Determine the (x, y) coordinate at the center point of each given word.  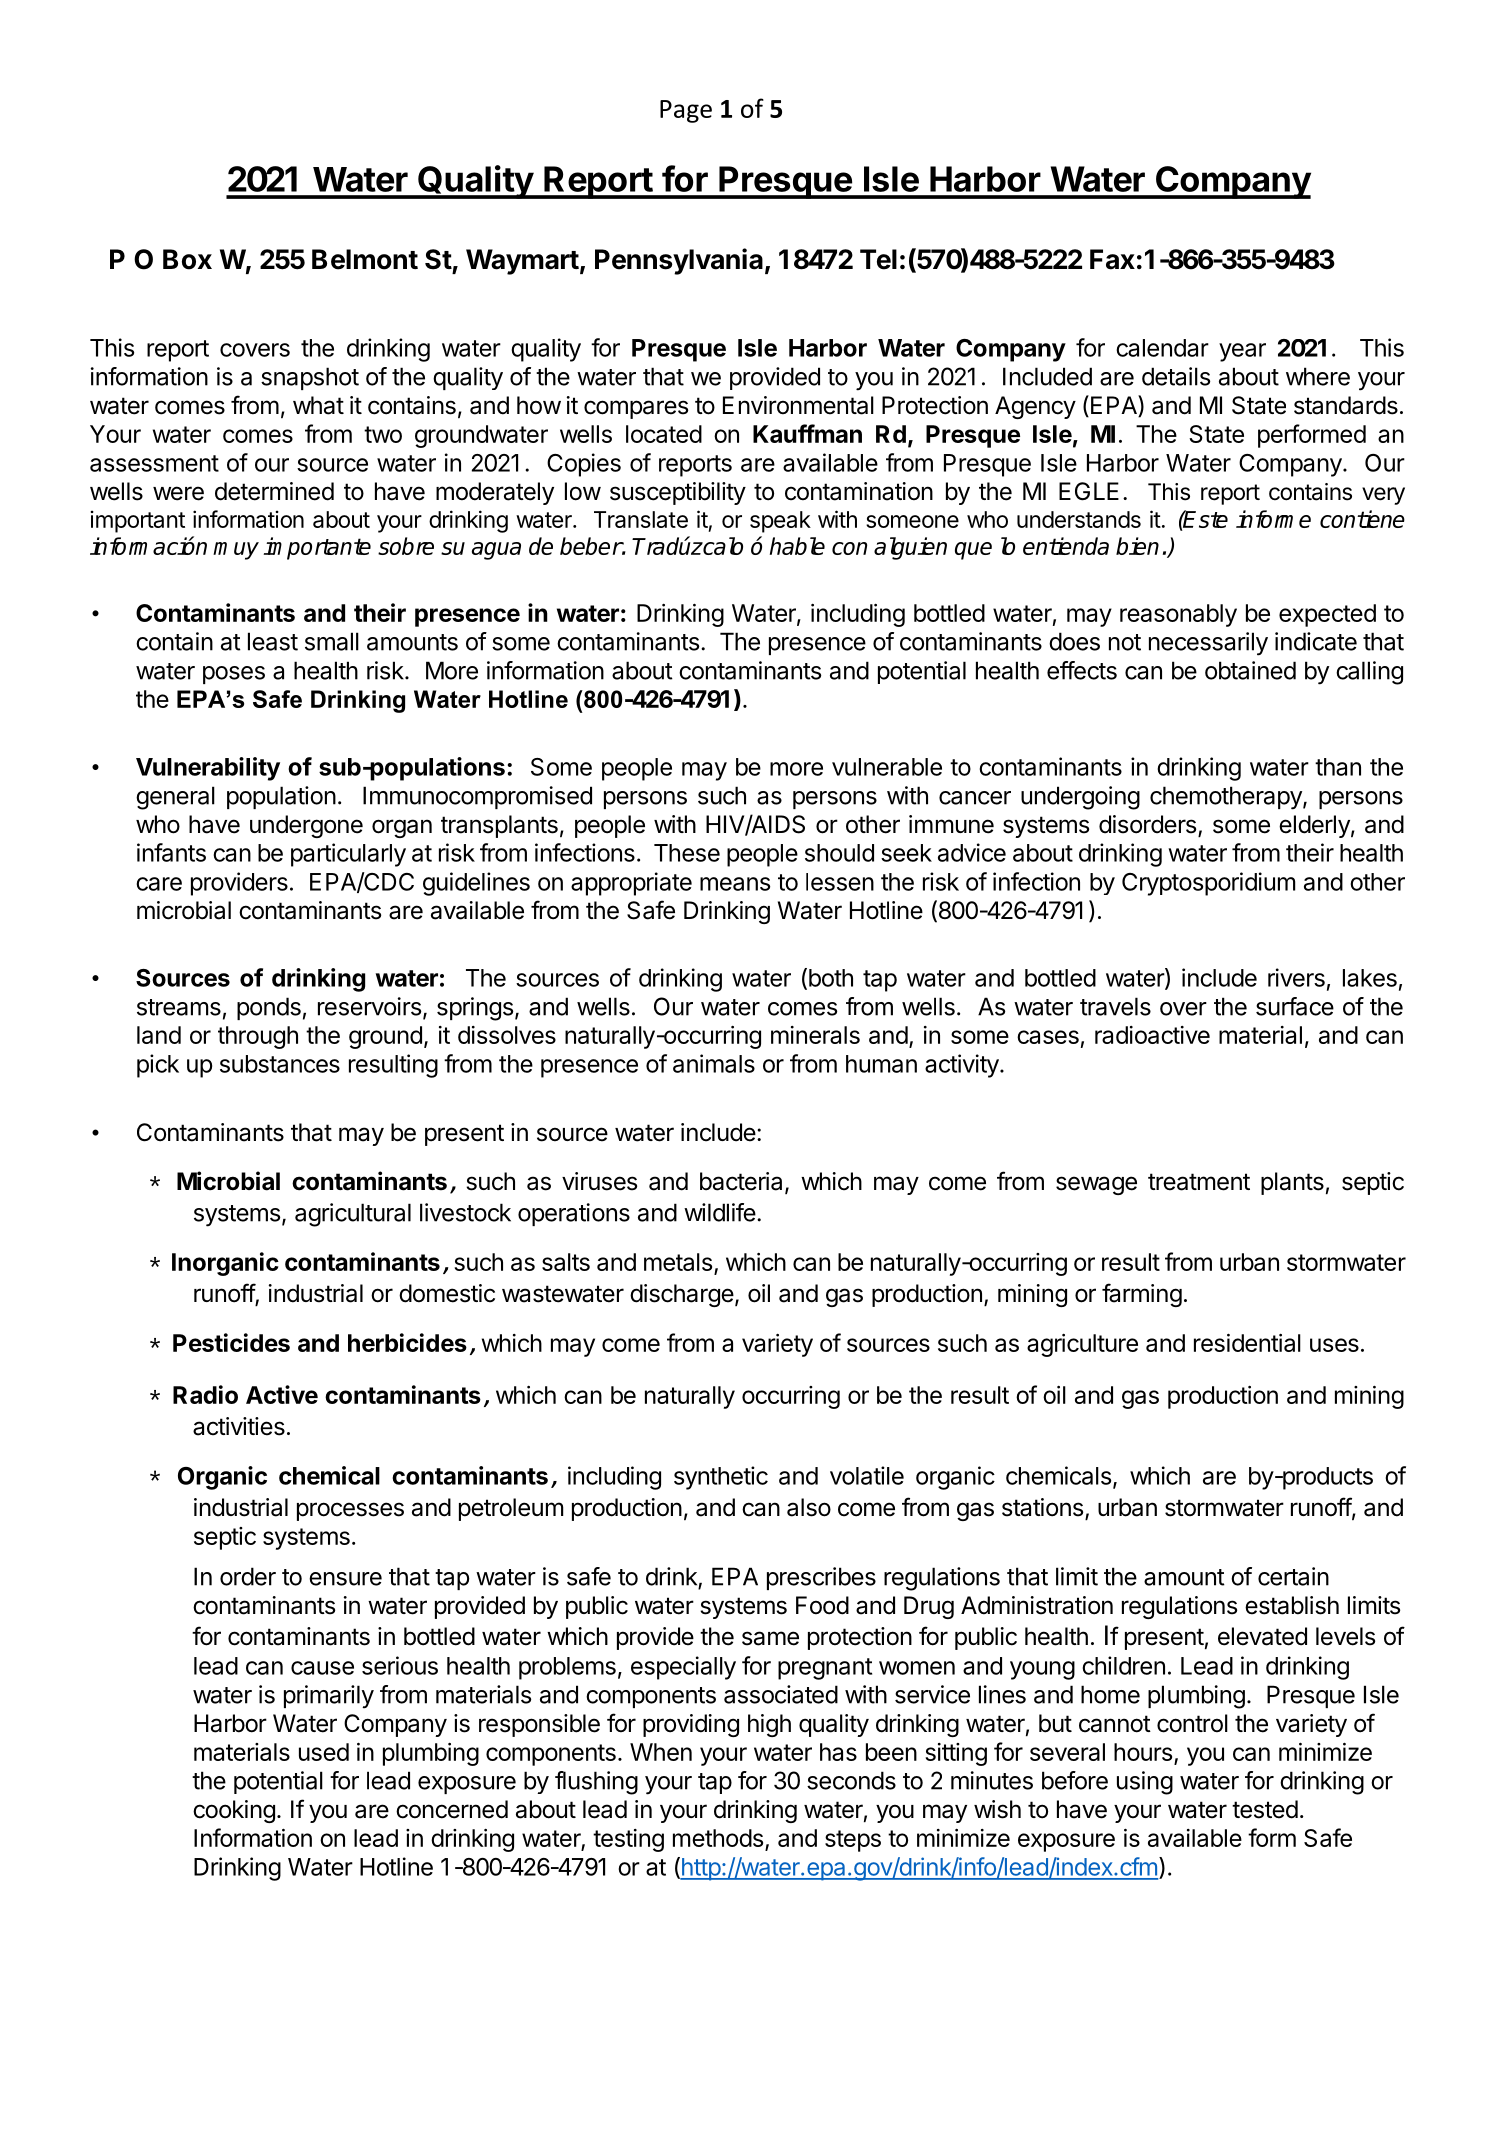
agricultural (353, 1215)
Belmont (365, 259)
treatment (1199, 1182)
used (324, 1752)
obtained (1250, 670)
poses (234, 675)
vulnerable (887, 767)
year (1242, 352)
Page (686, 111)
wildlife (720, 1212)
